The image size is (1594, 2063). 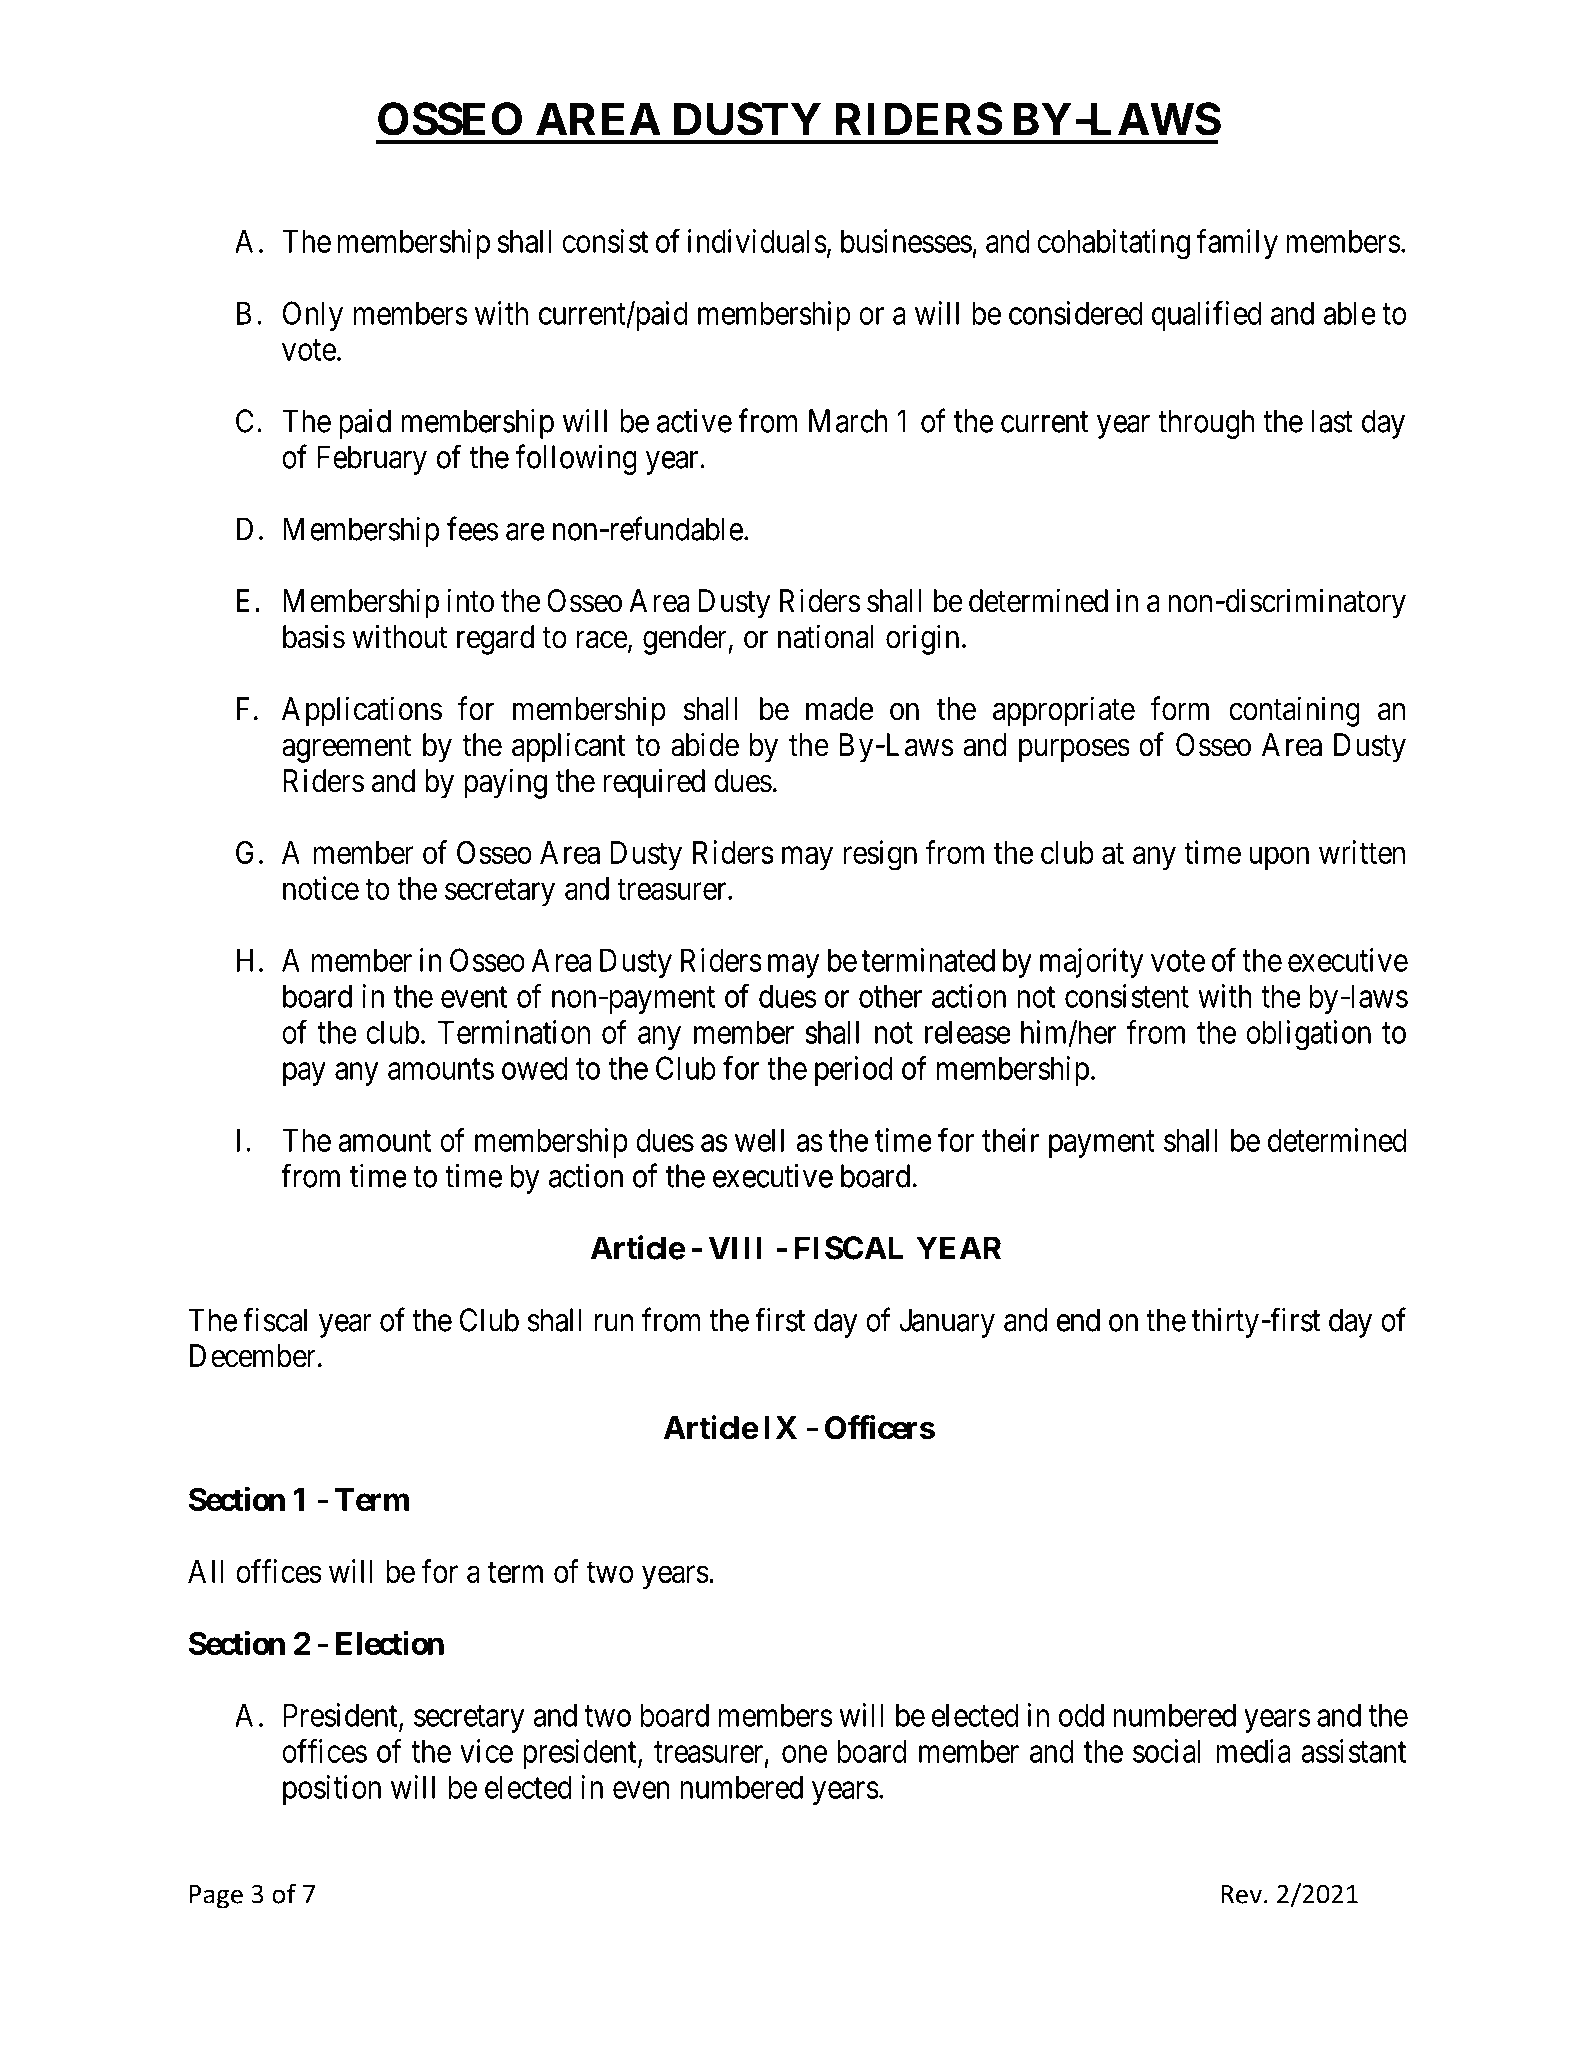 I want to click on VIII, so click(x=735, y=1248).
